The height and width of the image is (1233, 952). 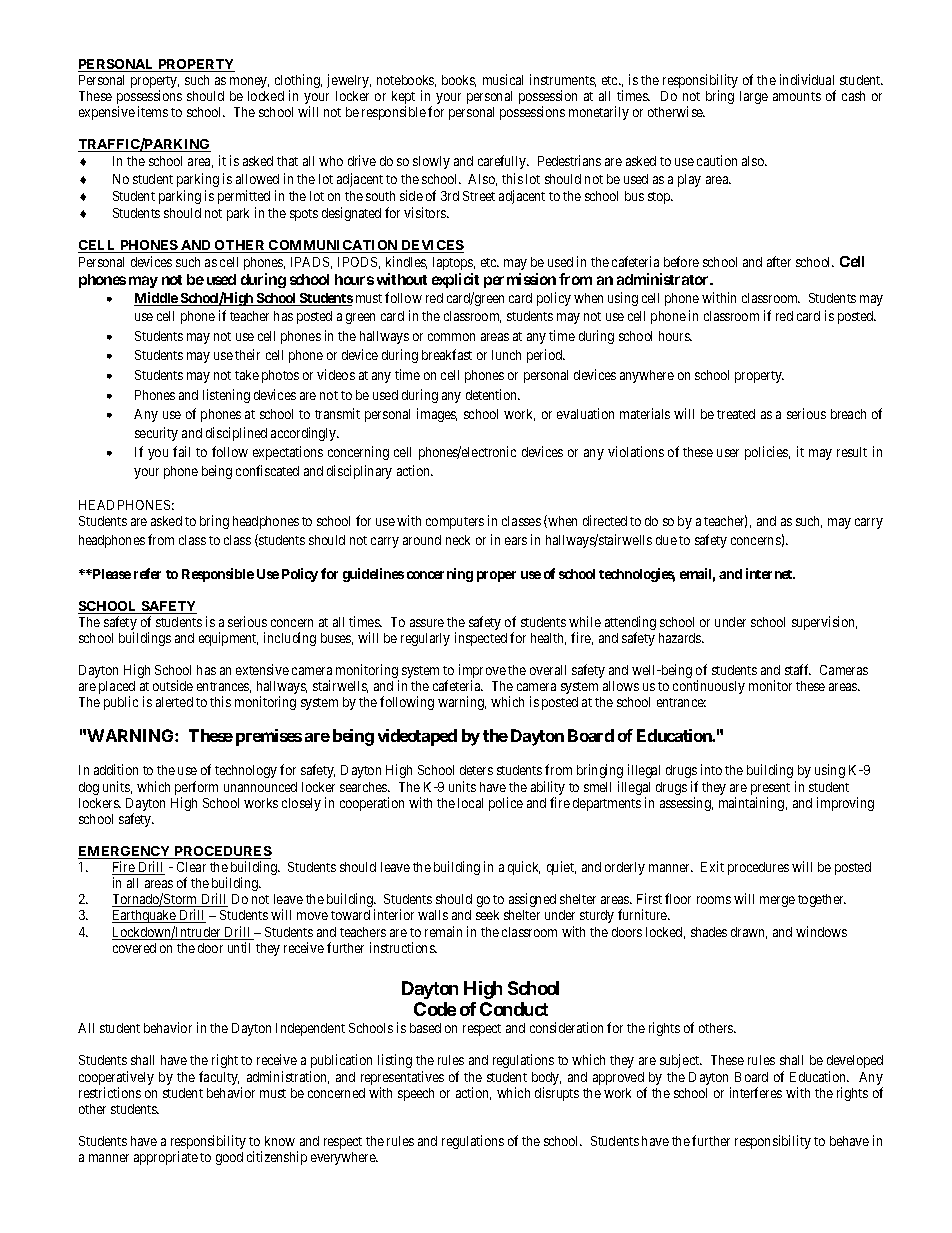 What do you see at coordinates (153, 111) in the image?
I see `items` at bounding box center [153, 111].
